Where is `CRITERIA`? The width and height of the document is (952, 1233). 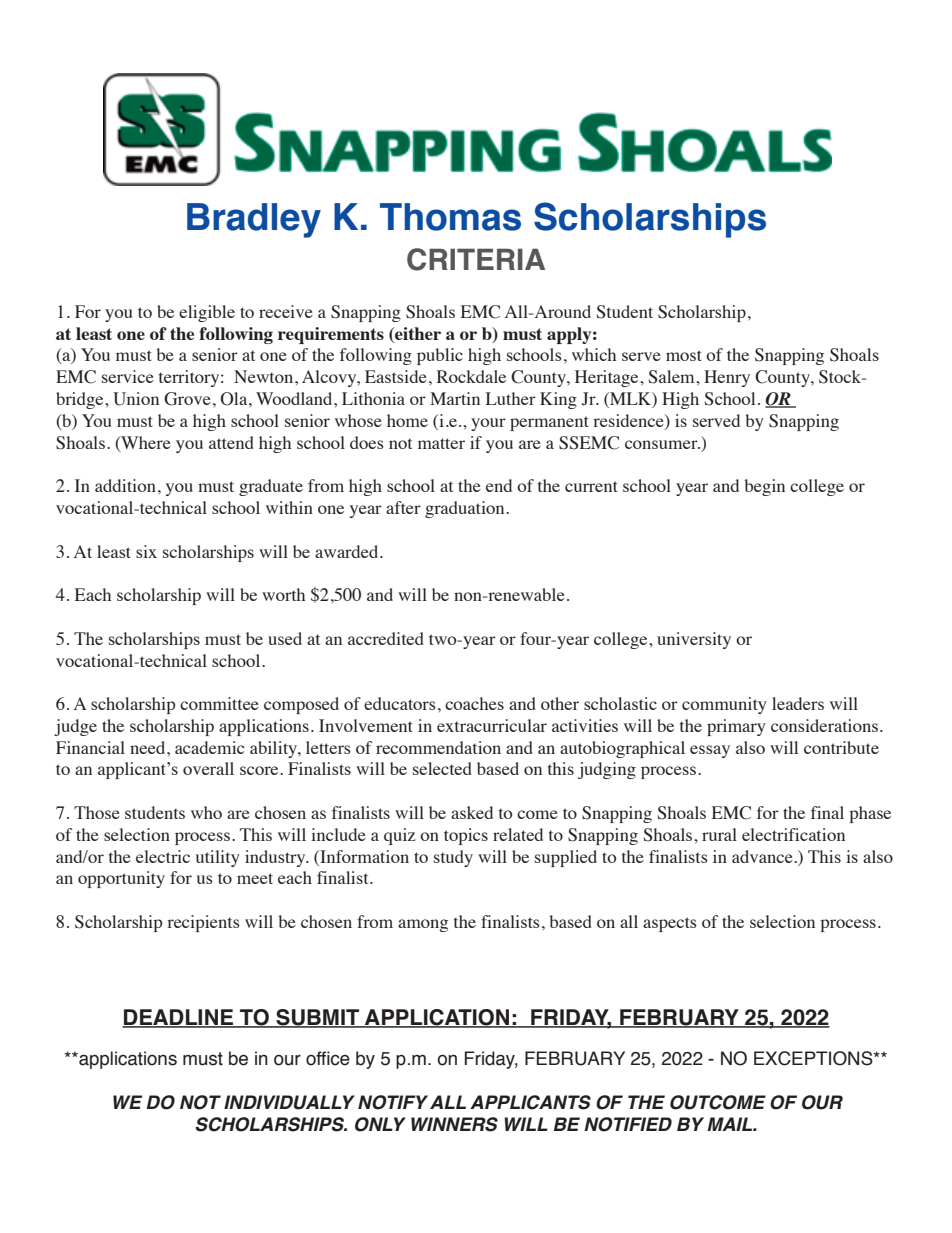 CRITERIA is located at coordinates (476, 259).
